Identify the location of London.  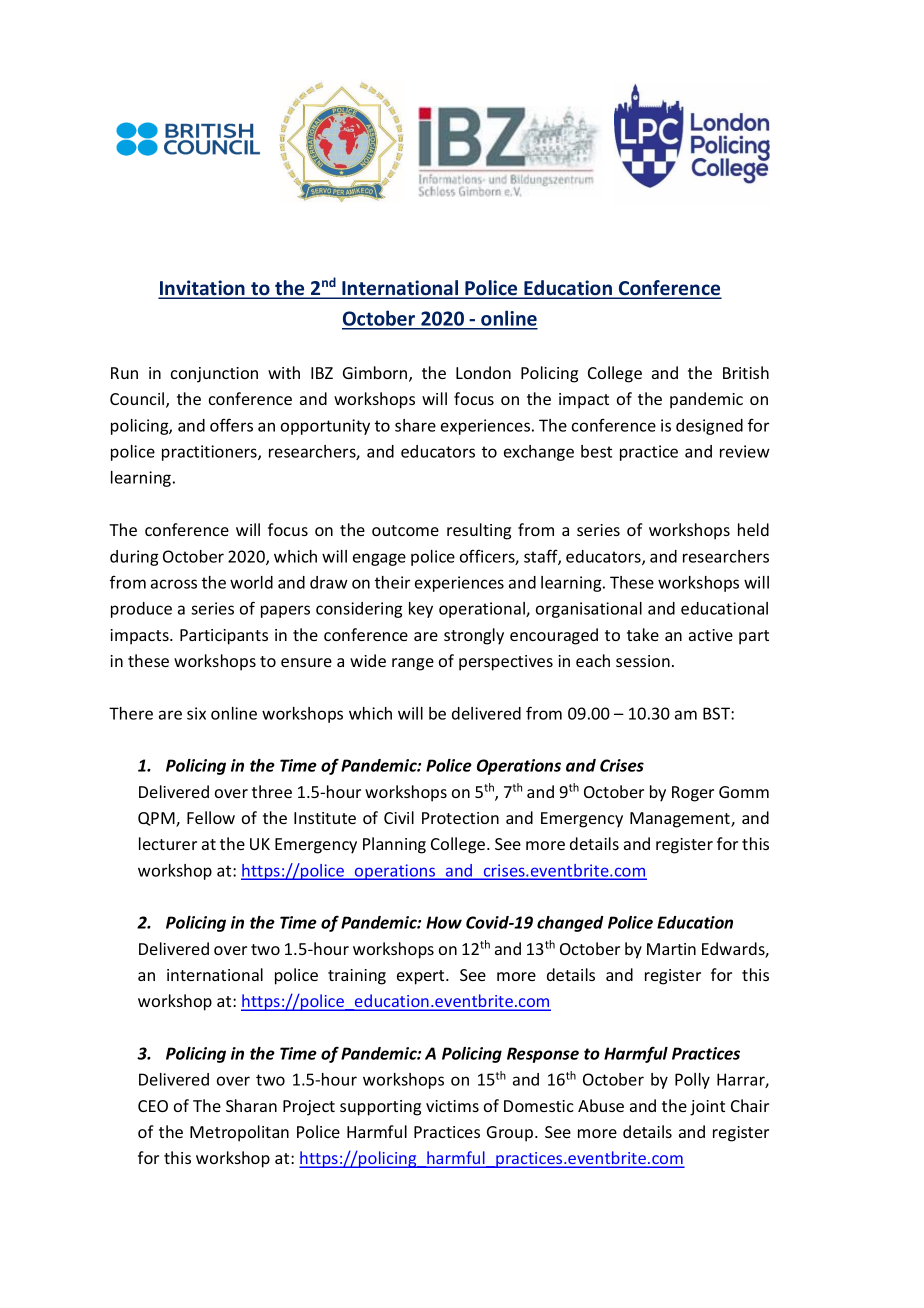
(483, 372).
